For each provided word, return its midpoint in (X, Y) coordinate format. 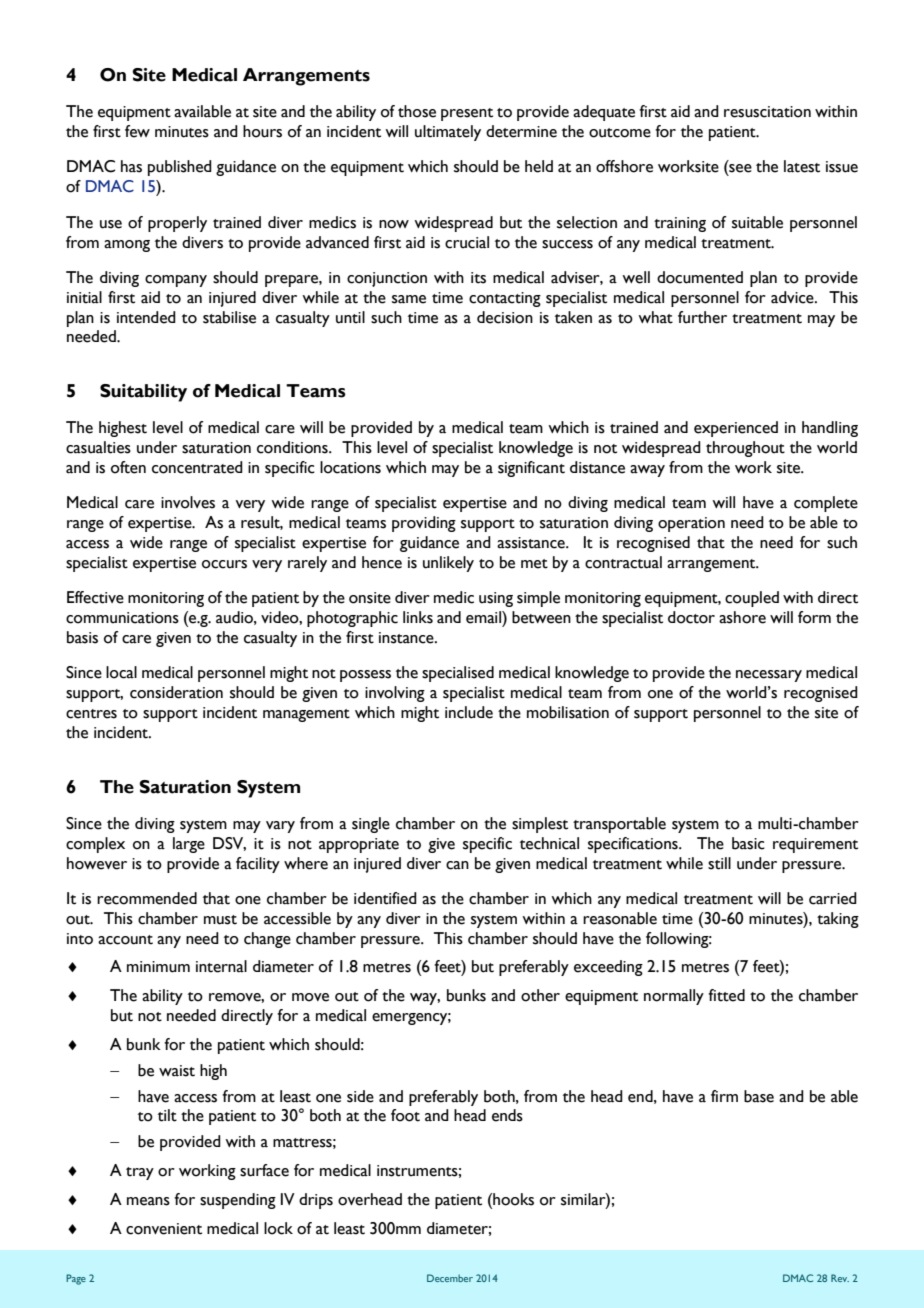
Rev (840, 1278)
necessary (769, 676)
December (450, 1278)
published (180, 168)
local (121, 672)
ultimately (448, 133)
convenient (164, 1229)
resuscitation (767, 112)
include (469, 712)
